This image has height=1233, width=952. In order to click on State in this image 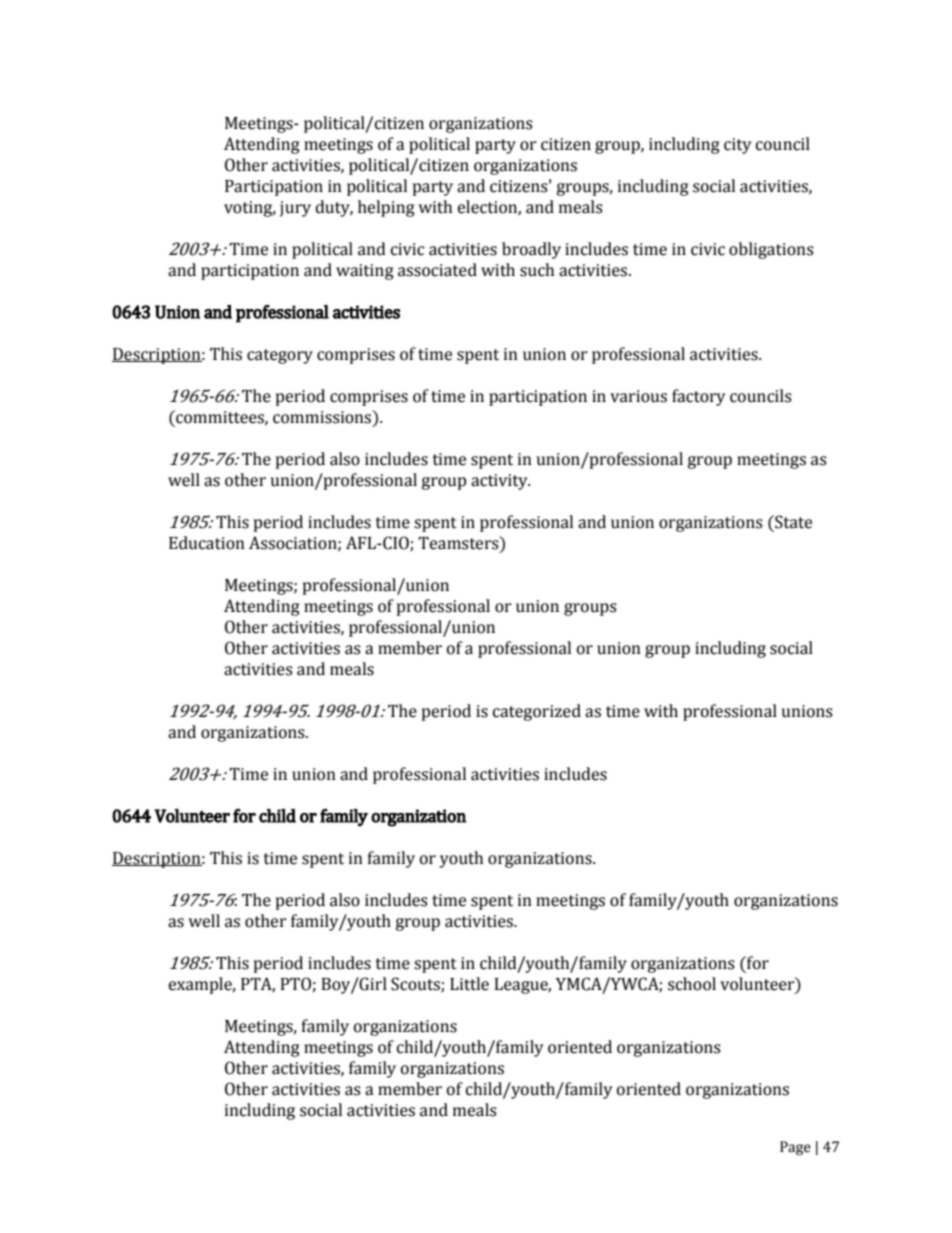, I will do `click(792, 522)`.
